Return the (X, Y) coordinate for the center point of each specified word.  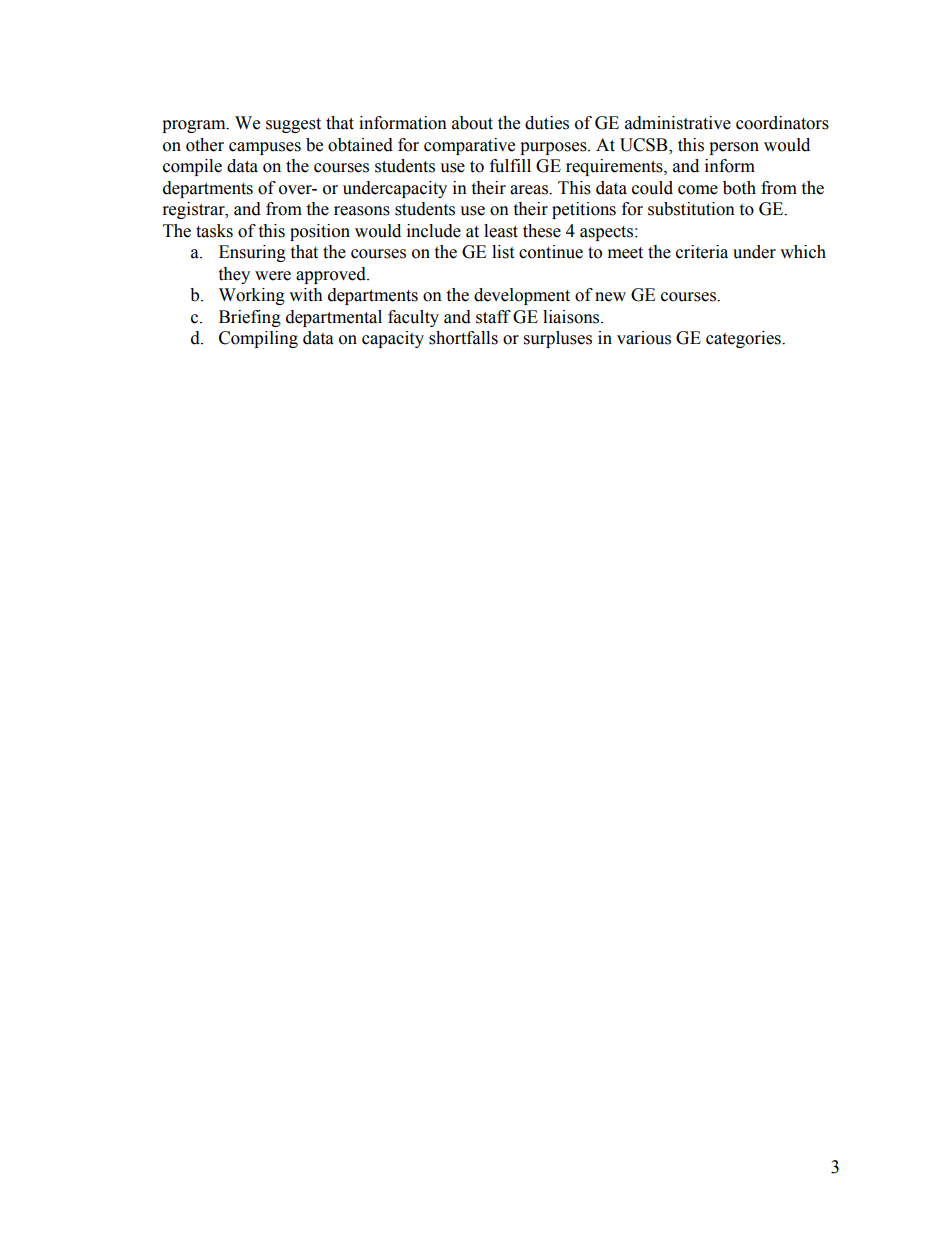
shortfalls (463, 338)
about (472, 123)
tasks (214, 231)
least (501, 231)
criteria (702, 252)
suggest (293, 125)
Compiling (258, 339)
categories (744, 339)
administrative (678, 123)
